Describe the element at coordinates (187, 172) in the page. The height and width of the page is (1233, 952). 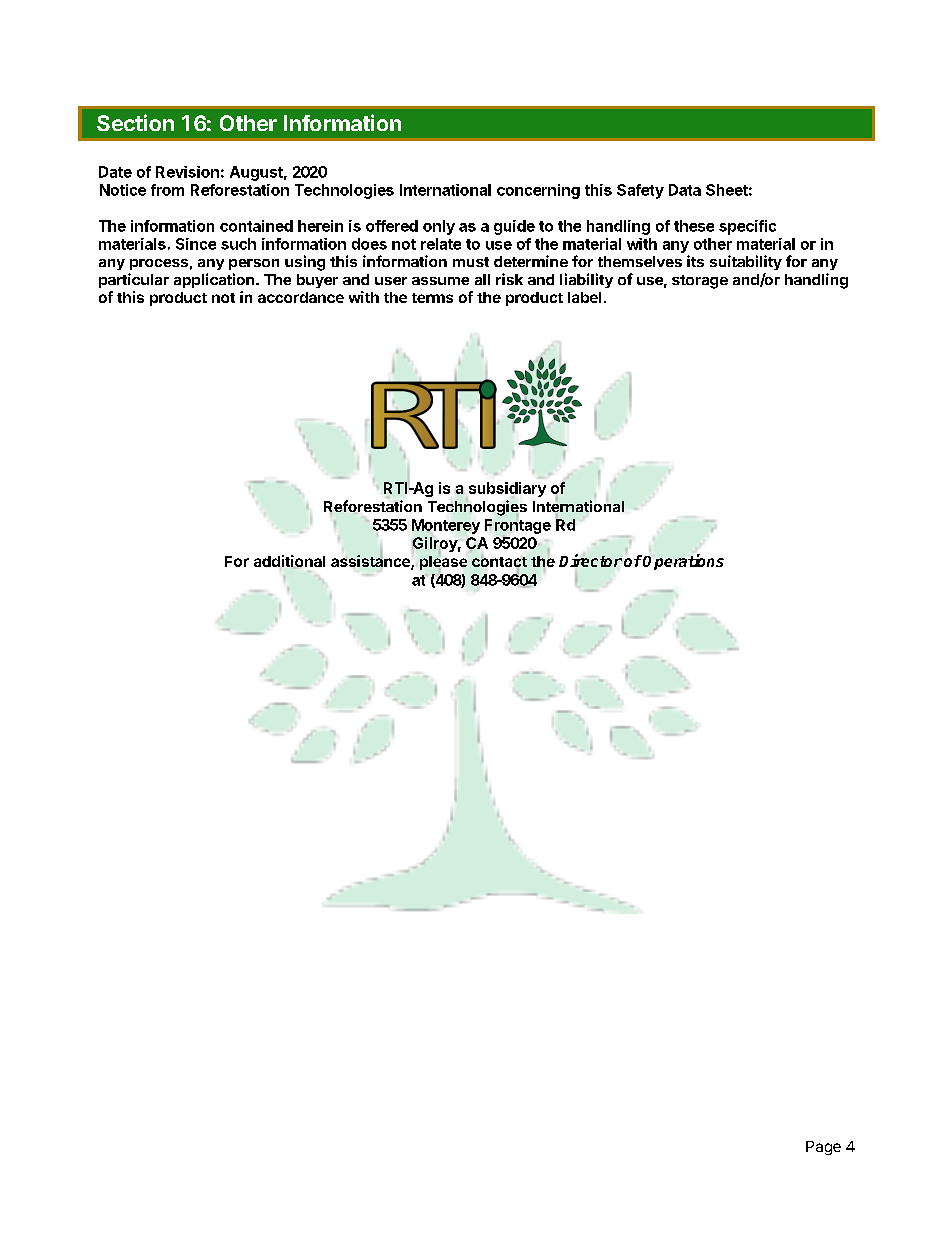
I see `Revision` at that location.
